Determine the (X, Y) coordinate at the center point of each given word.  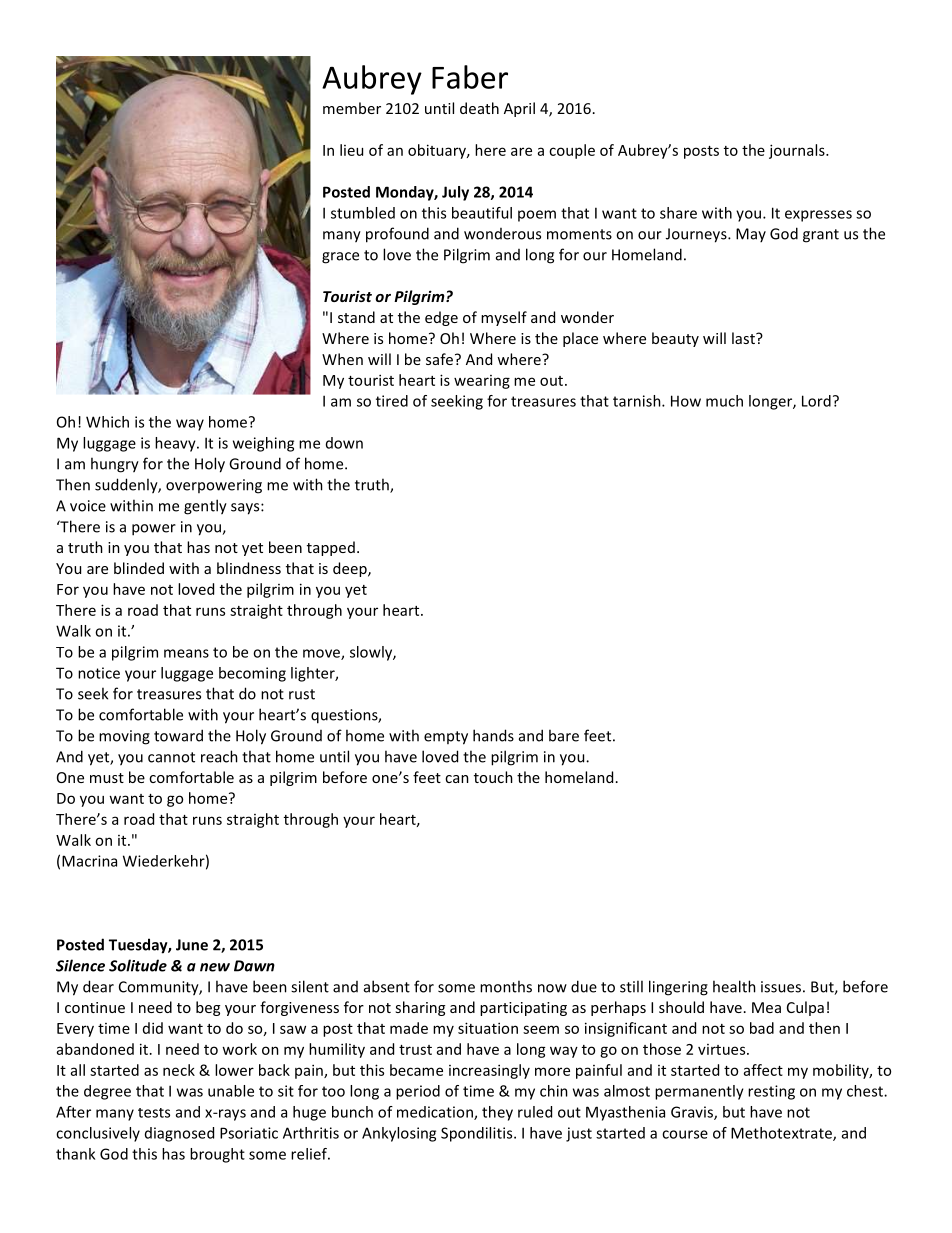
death (479, 108)
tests (154, 1113)
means (186, 653)
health (734, 986)
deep (351, 569)
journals (798, 151)
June (192, 945)
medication (436, 1113)
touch (493, 777)
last (744, 338)
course (685, 1134)
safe (439, 359)
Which (107, 422)
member (352, 108)
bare (564, 735)
